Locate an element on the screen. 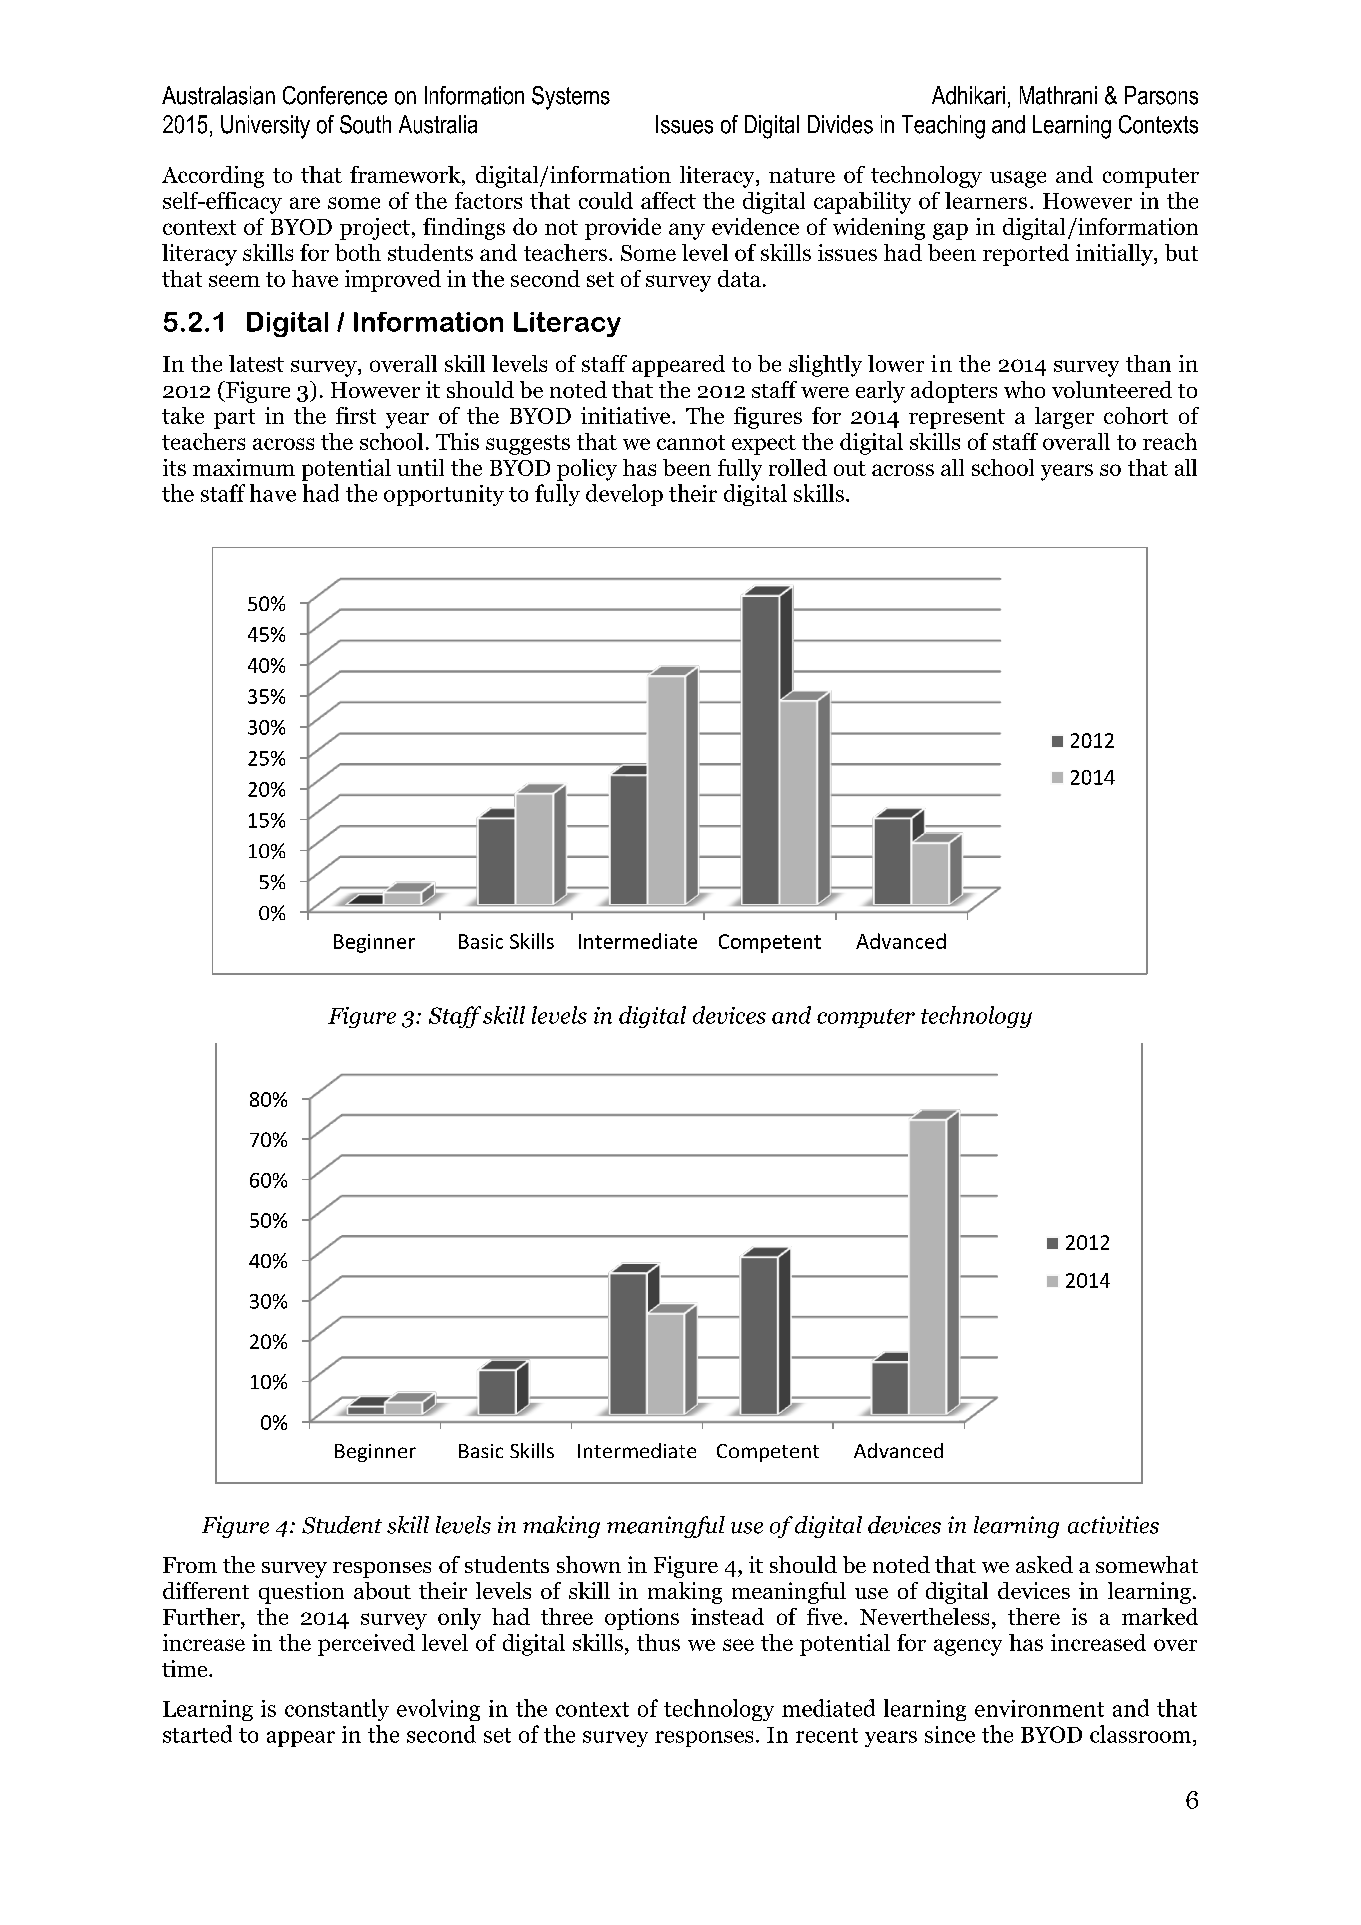  reach is located at coordinates (1170, 441).
